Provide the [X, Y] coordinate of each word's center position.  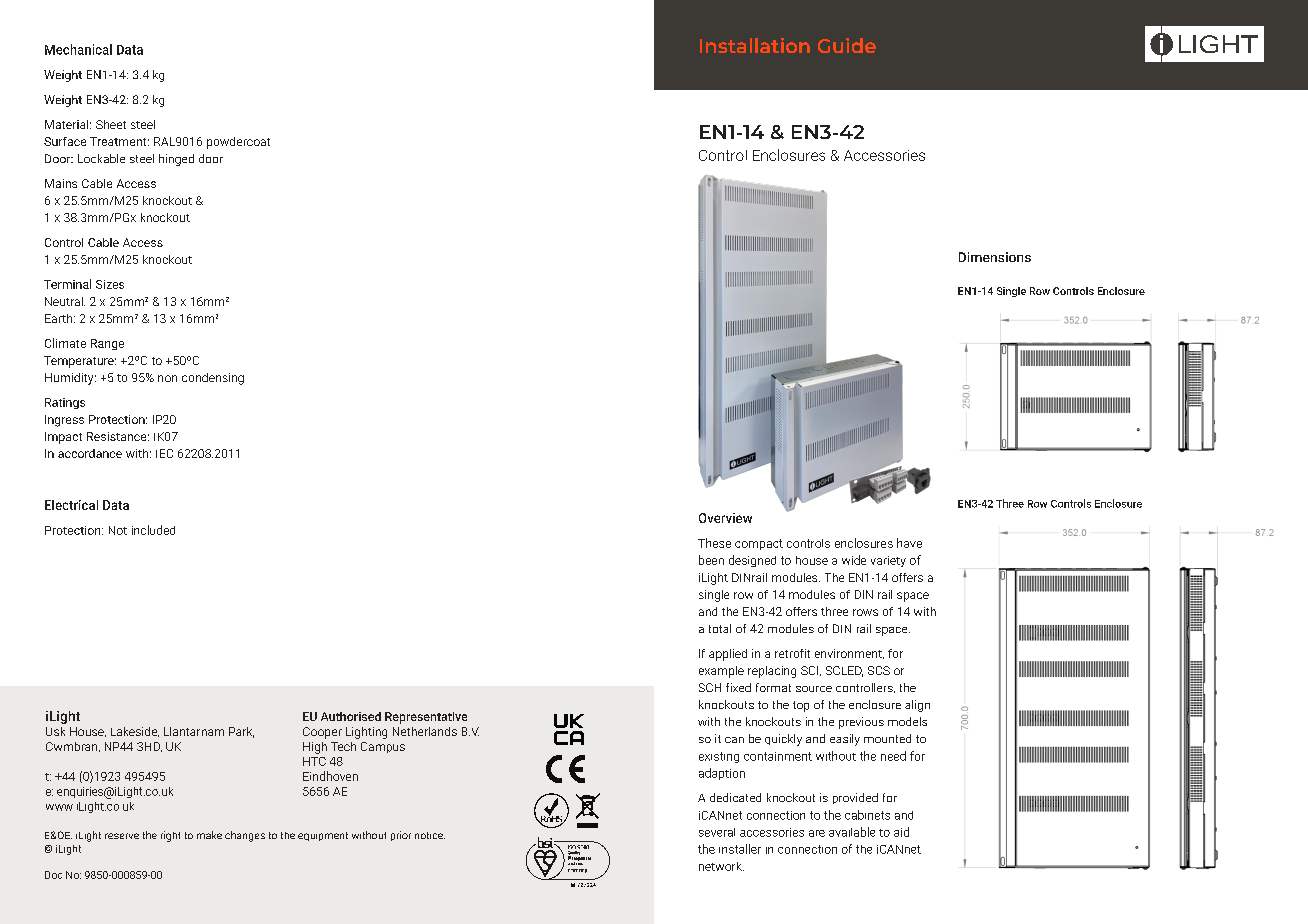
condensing [213, 379]
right [170, 836]
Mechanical [78, 49]
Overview [725, 518]
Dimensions [995, 257]
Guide [847, 45]
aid [901, 832]
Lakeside [135, 732]
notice [430, 835]
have [909, 543]
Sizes [110, 284]
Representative [426, 718]
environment [849, 654]
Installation [755, 45]
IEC [164, 453]
